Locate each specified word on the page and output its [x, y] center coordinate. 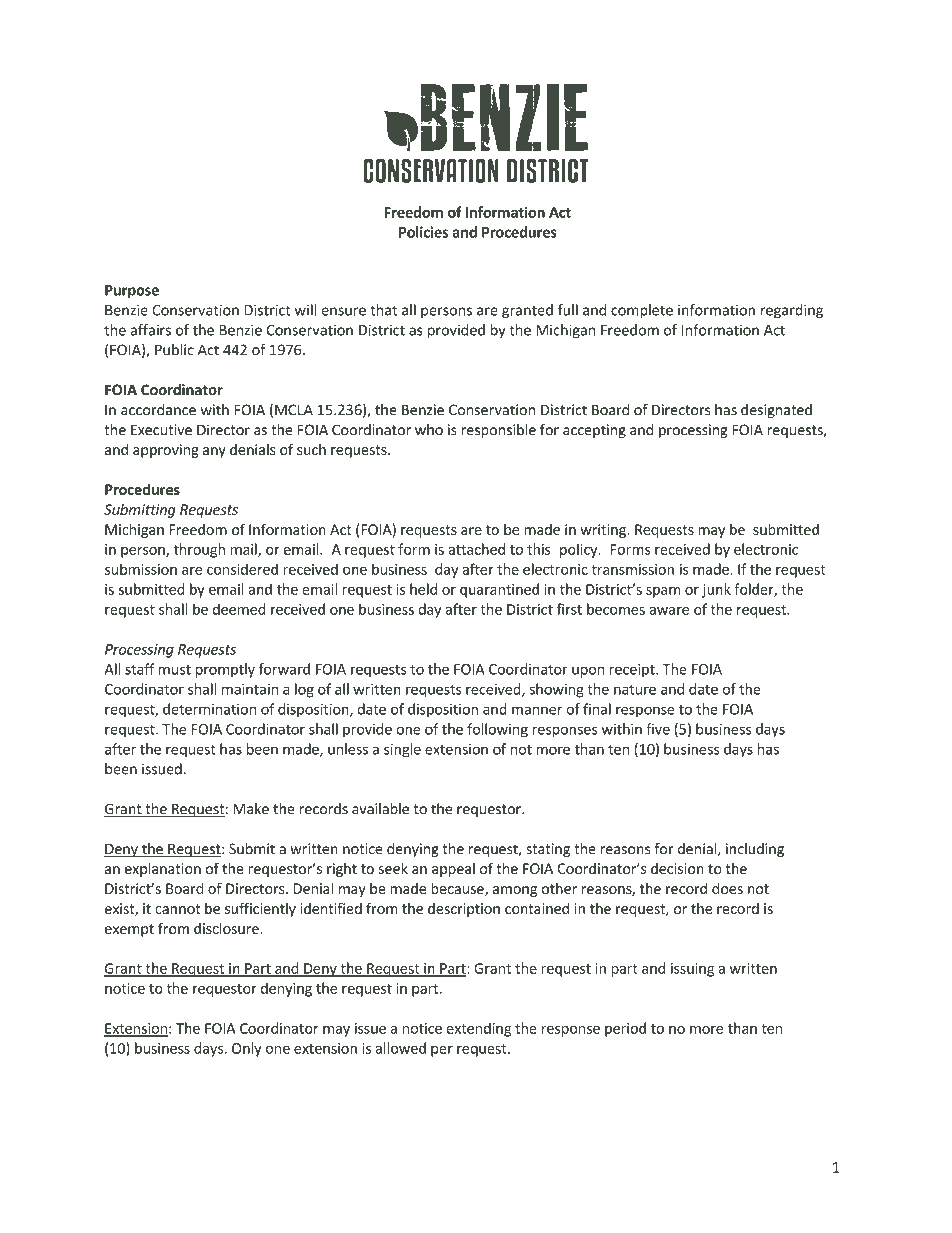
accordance [158, 410]
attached [476, 549]
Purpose [132, 292]
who [429, 430]
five [658, 729]
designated [776, 411]
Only [247, 1049]
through [199, 550]
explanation [163, 869]
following [497, 730]
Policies [423, 232]
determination [209, 709]
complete [642, 311]
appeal [453, 870]
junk [716, 590]
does [727, 888]
